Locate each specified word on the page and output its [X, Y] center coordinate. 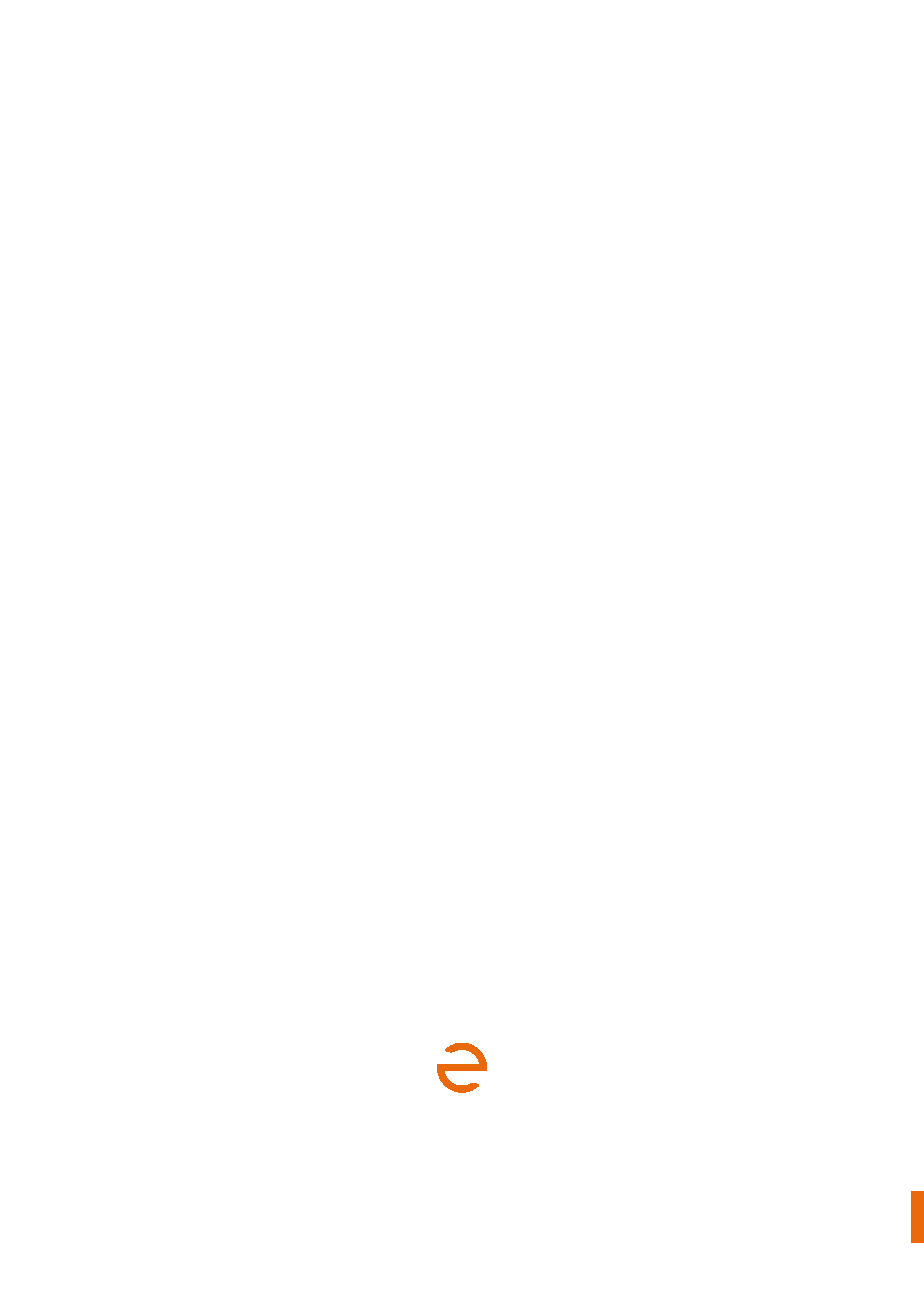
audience [200, 1226]
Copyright [519, 1226]
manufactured [646, 1180]
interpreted [783, 1205]
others [812, 1227]
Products [118, 1180]
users [445, 1204]
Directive [497, 1180]
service [225, 1238]
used [187, 1192]
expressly [804, 1194]
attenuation [529, 1192]
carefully [206, 1205]
